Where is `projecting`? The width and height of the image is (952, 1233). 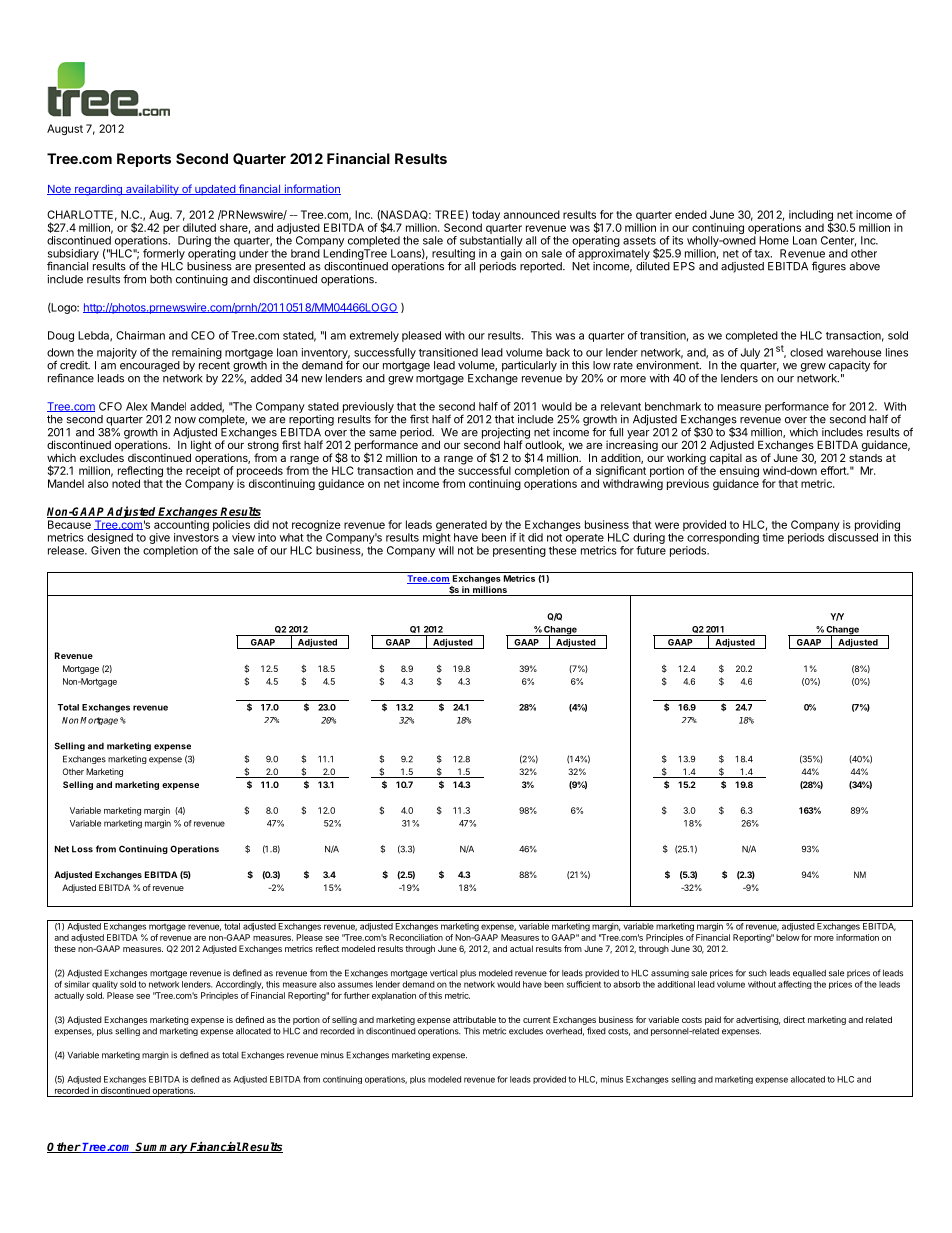
projecting is located at coordinates (506, 434).
